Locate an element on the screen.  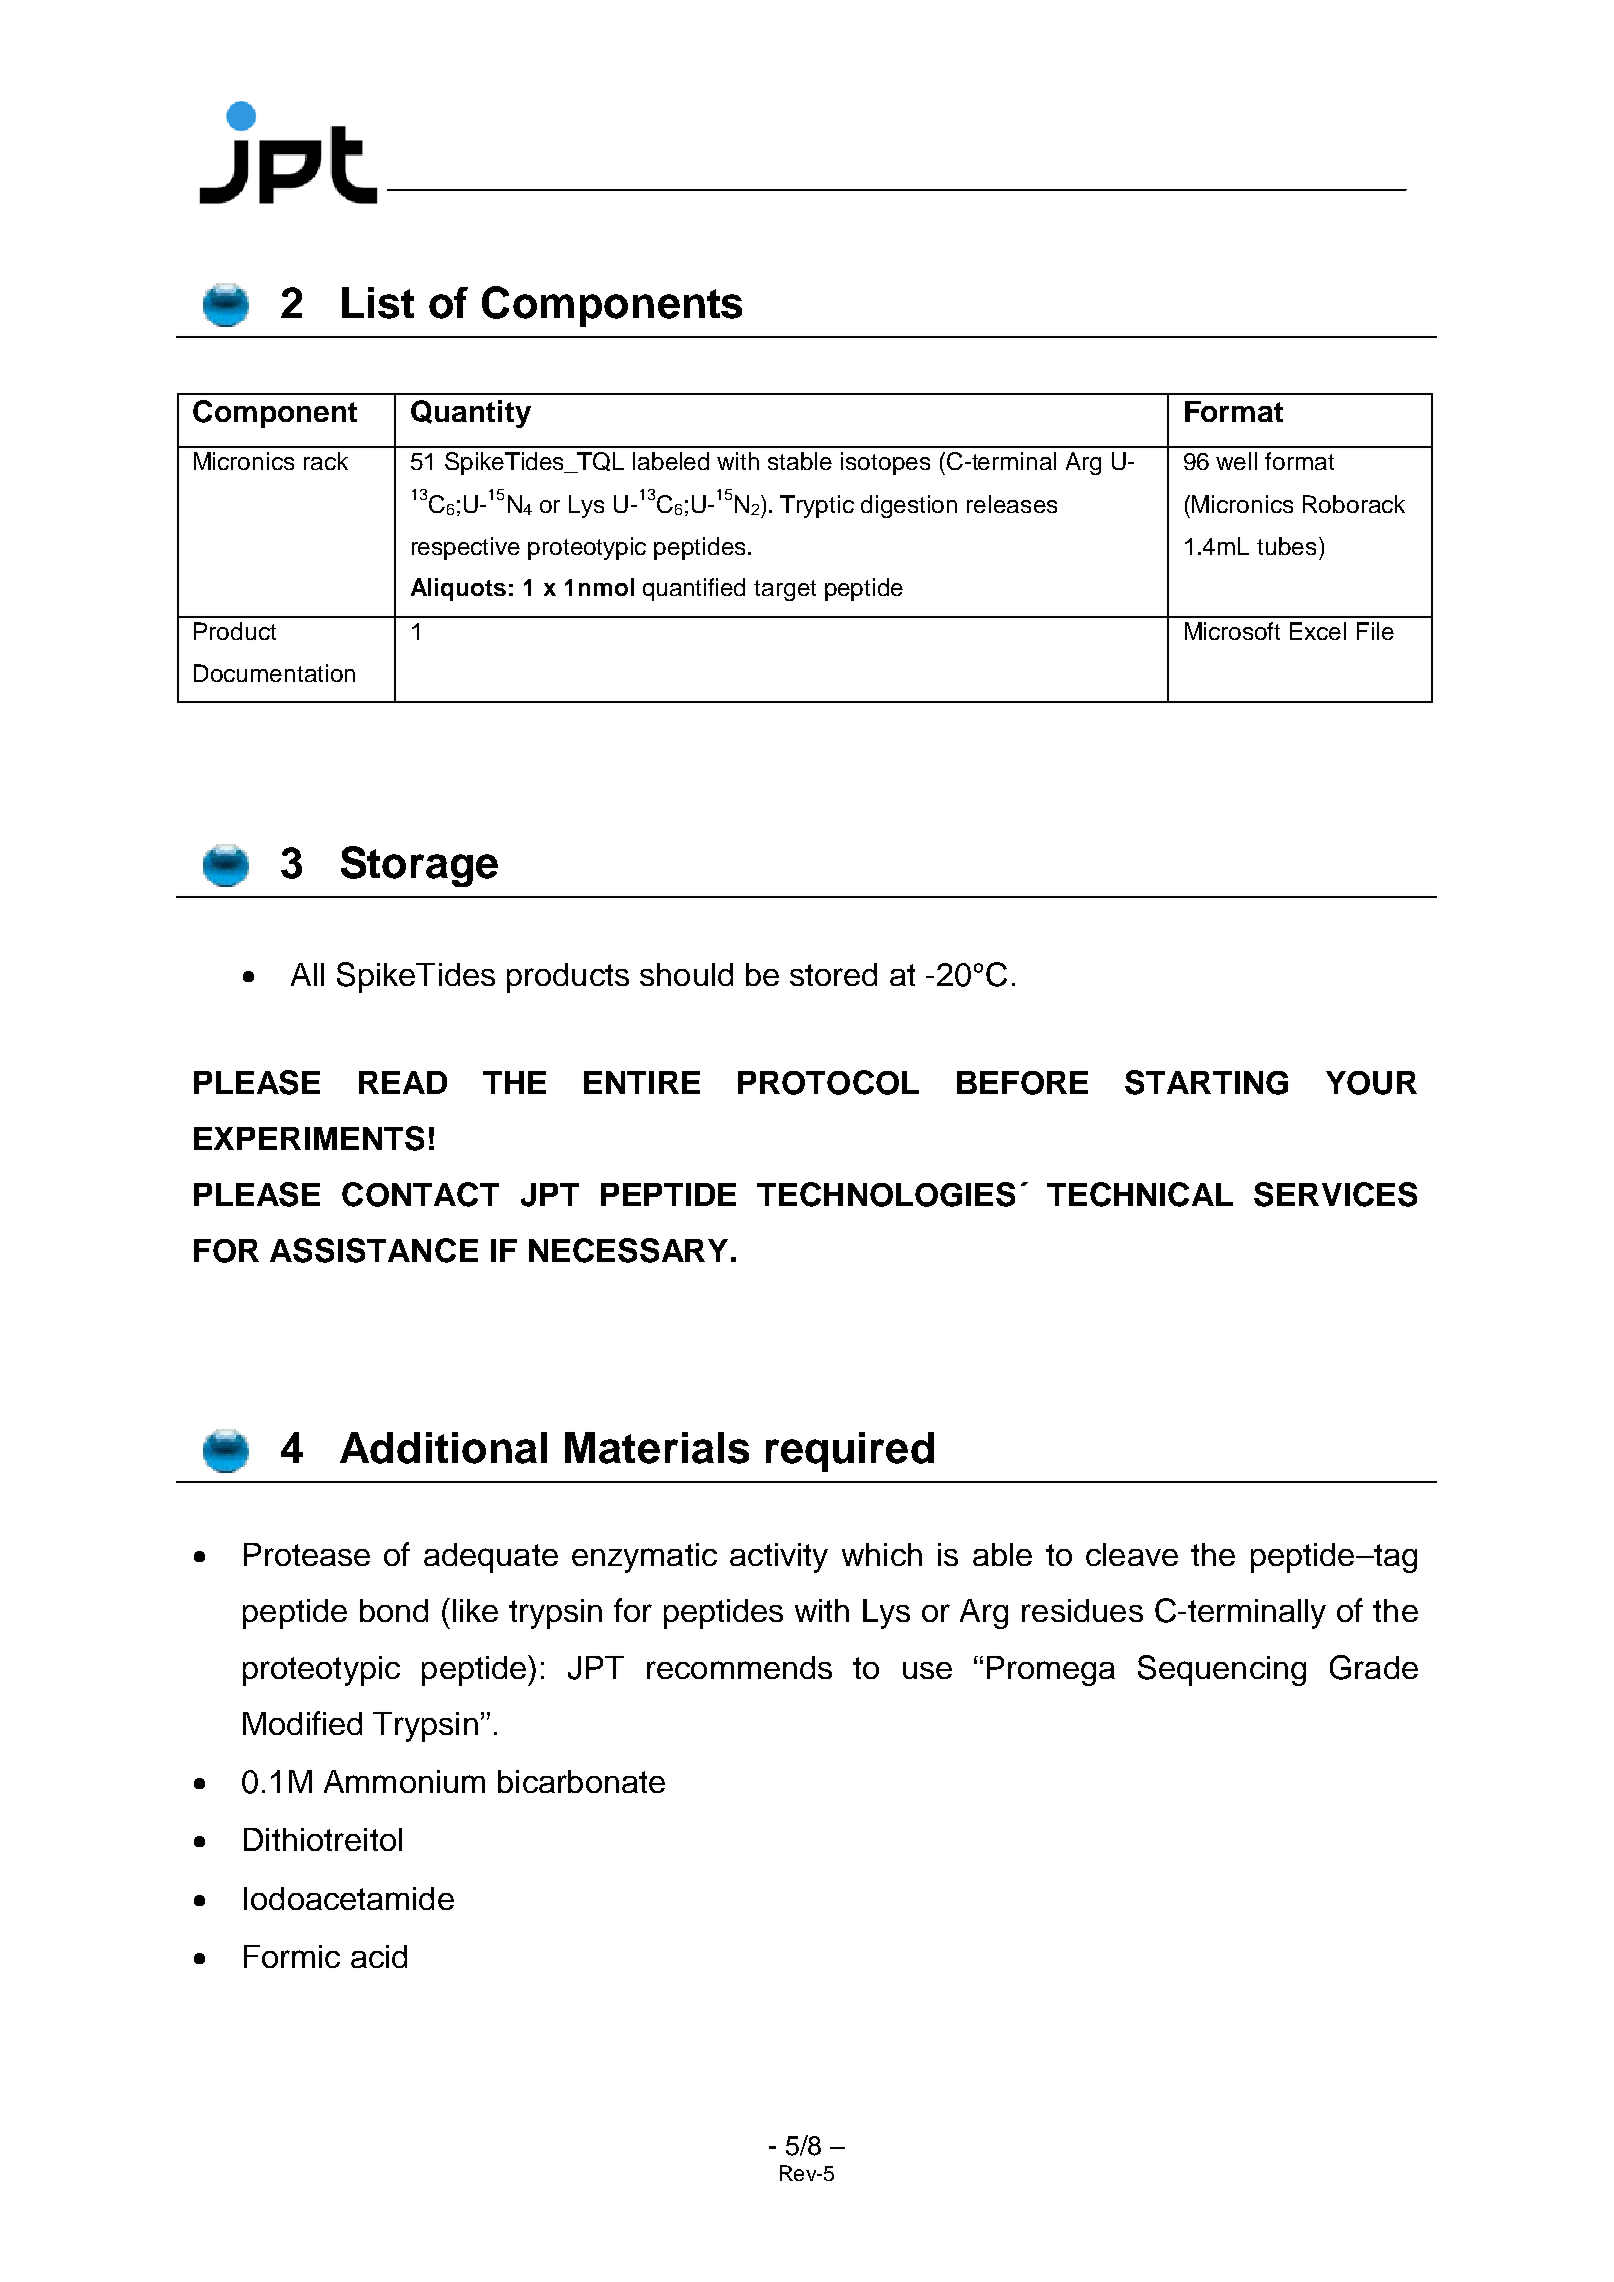
activity is located at coordinates (779, 1558).
